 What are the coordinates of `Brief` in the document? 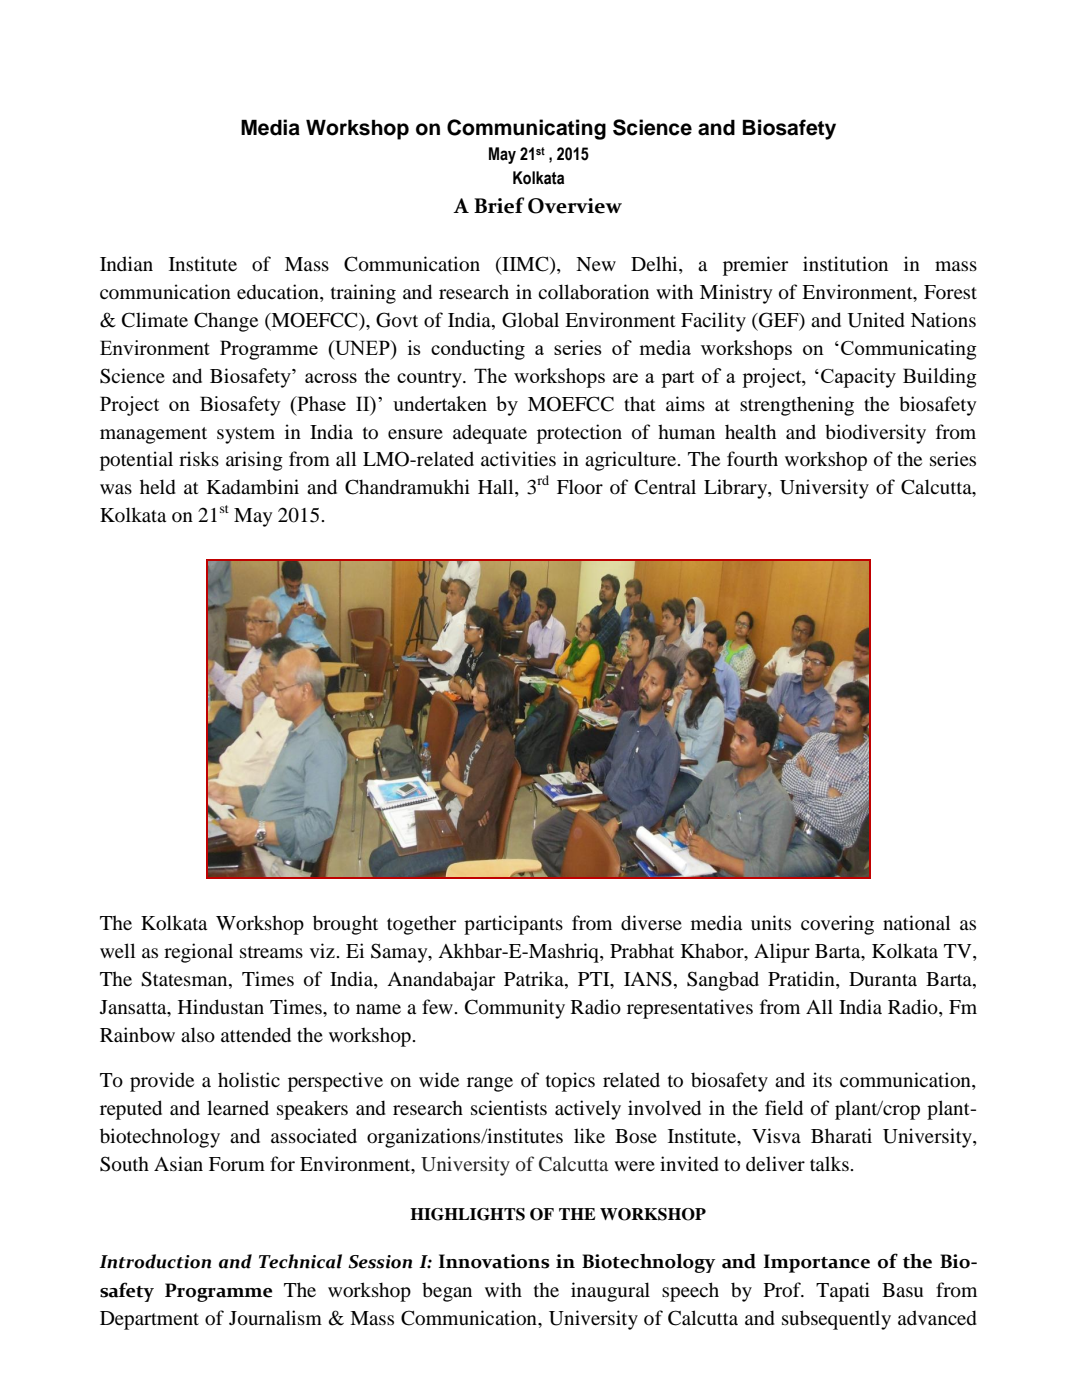 It's located at (499, 205).
